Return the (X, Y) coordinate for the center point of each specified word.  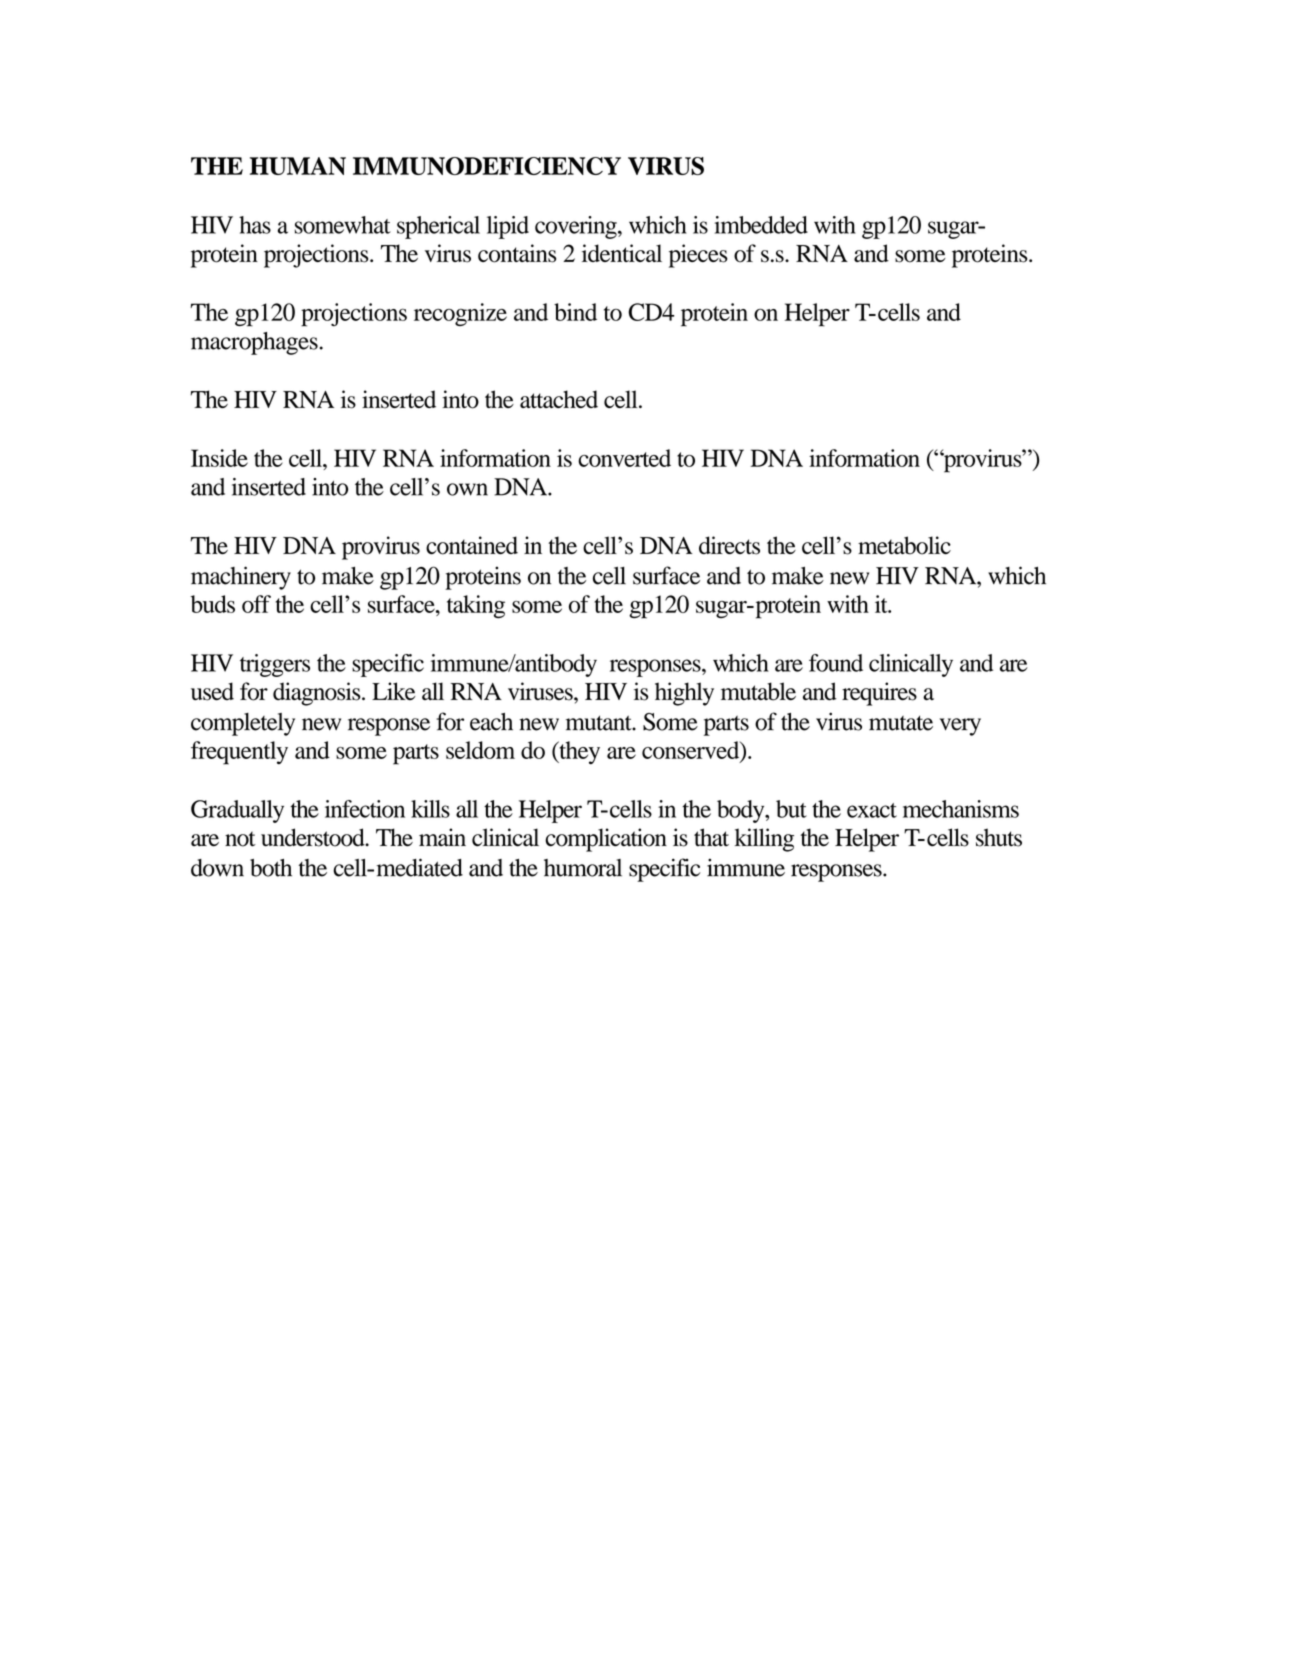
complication (606, 840)
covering (577, 227)
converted (624, 458)
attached (559, 399)
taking (476, 607)
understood (314, 837)
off (256, 604)
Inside (219, 458)
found (836, 663)
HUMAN (298, 166)
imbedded (761, 225)
